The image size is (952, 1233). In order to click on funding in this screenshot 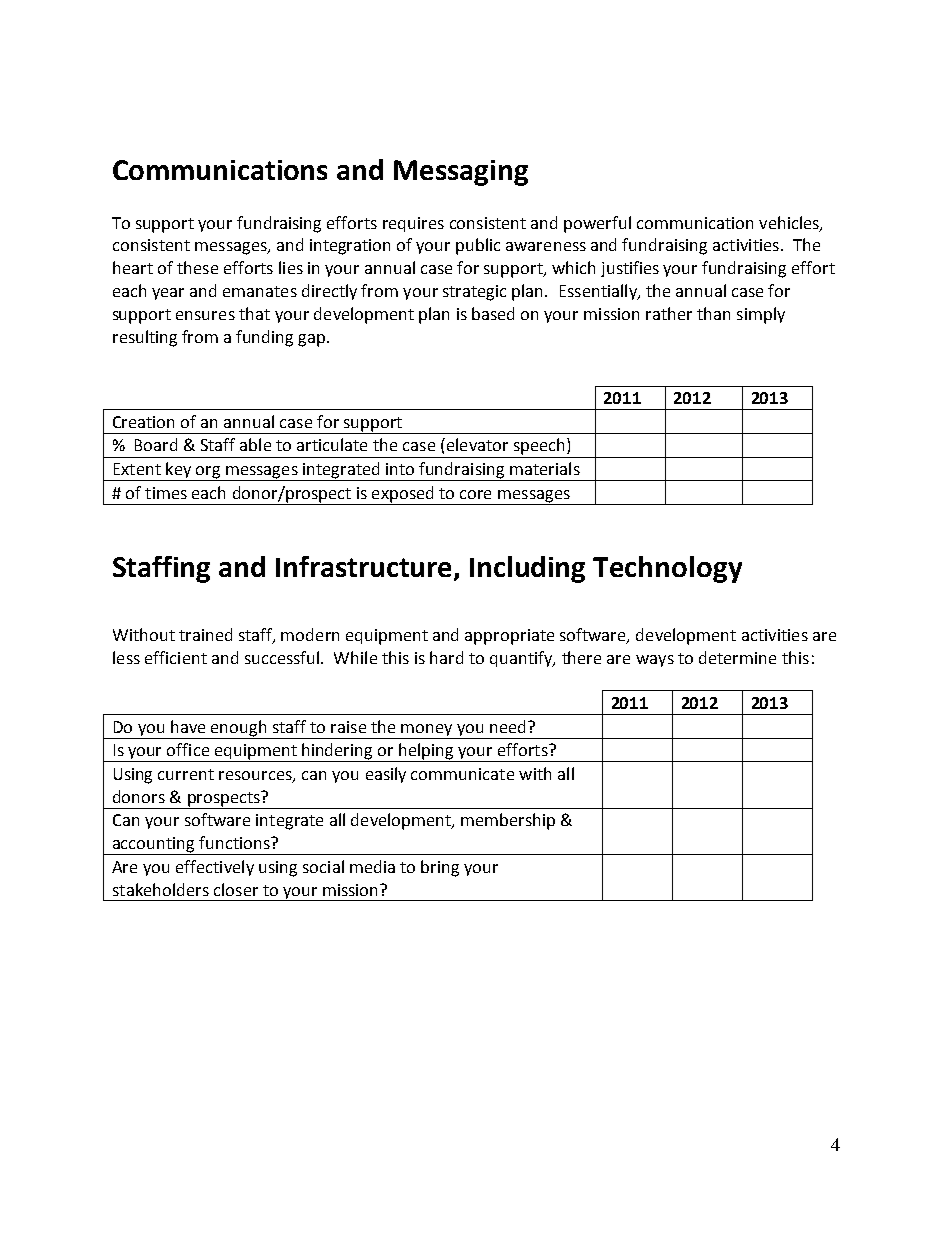, I will do `click(264, 338)`.
